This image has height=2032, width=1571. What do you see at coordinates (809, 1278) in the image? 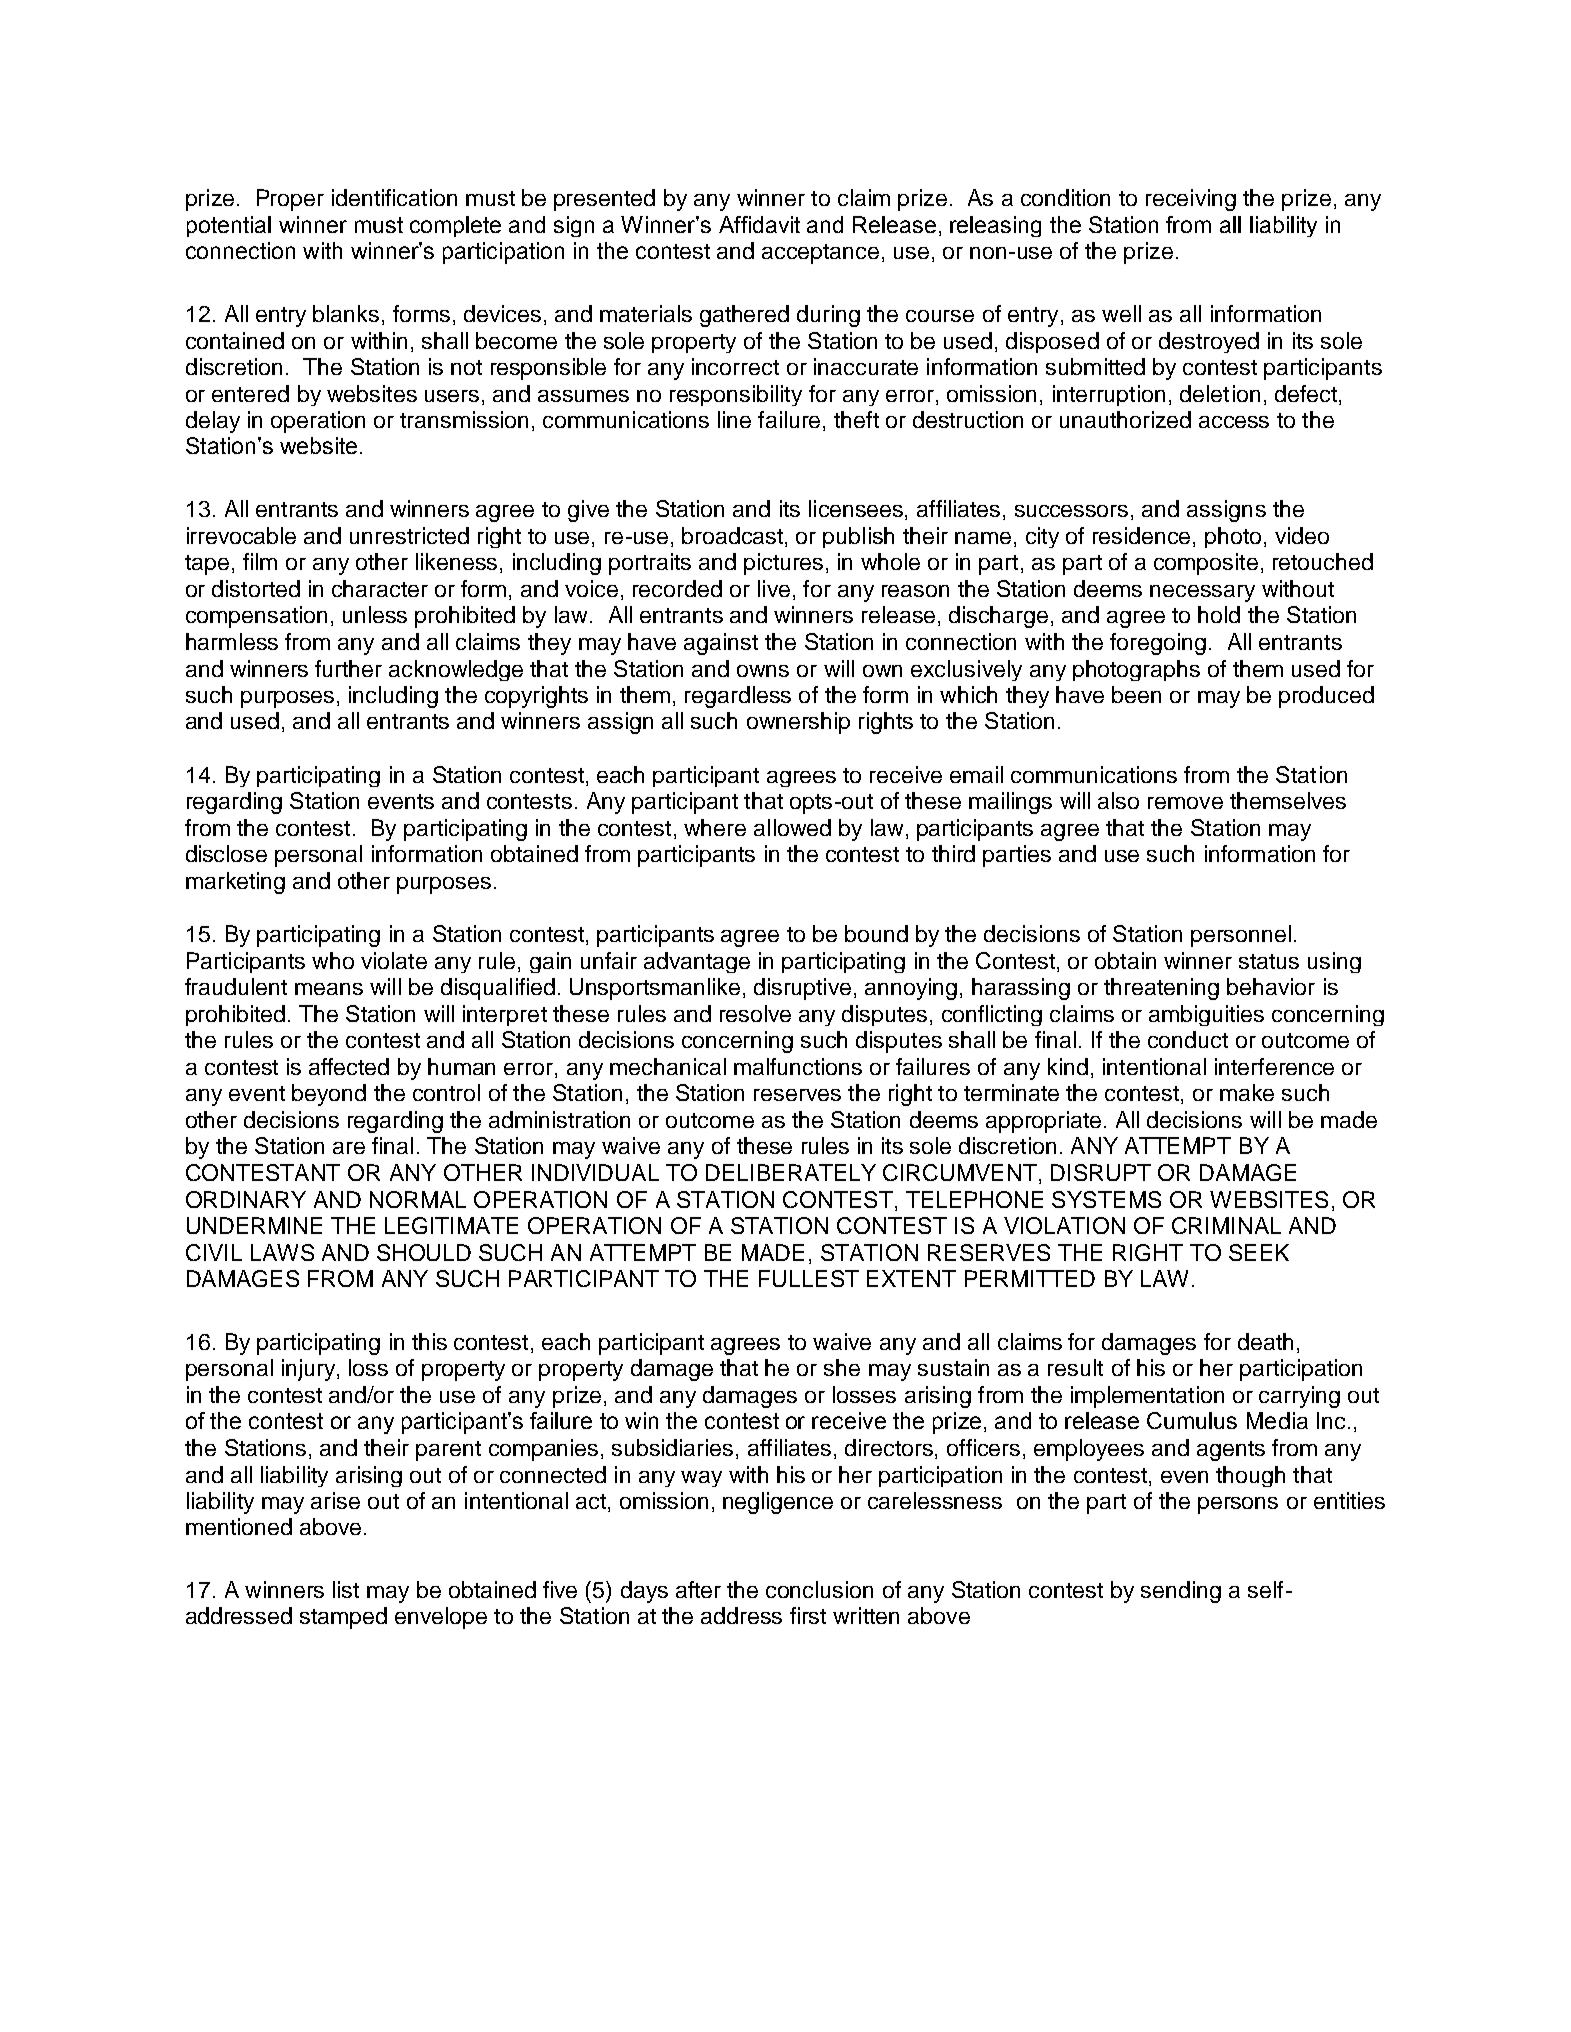
I see `FULLEST` at bounding box center [809, 1278].
